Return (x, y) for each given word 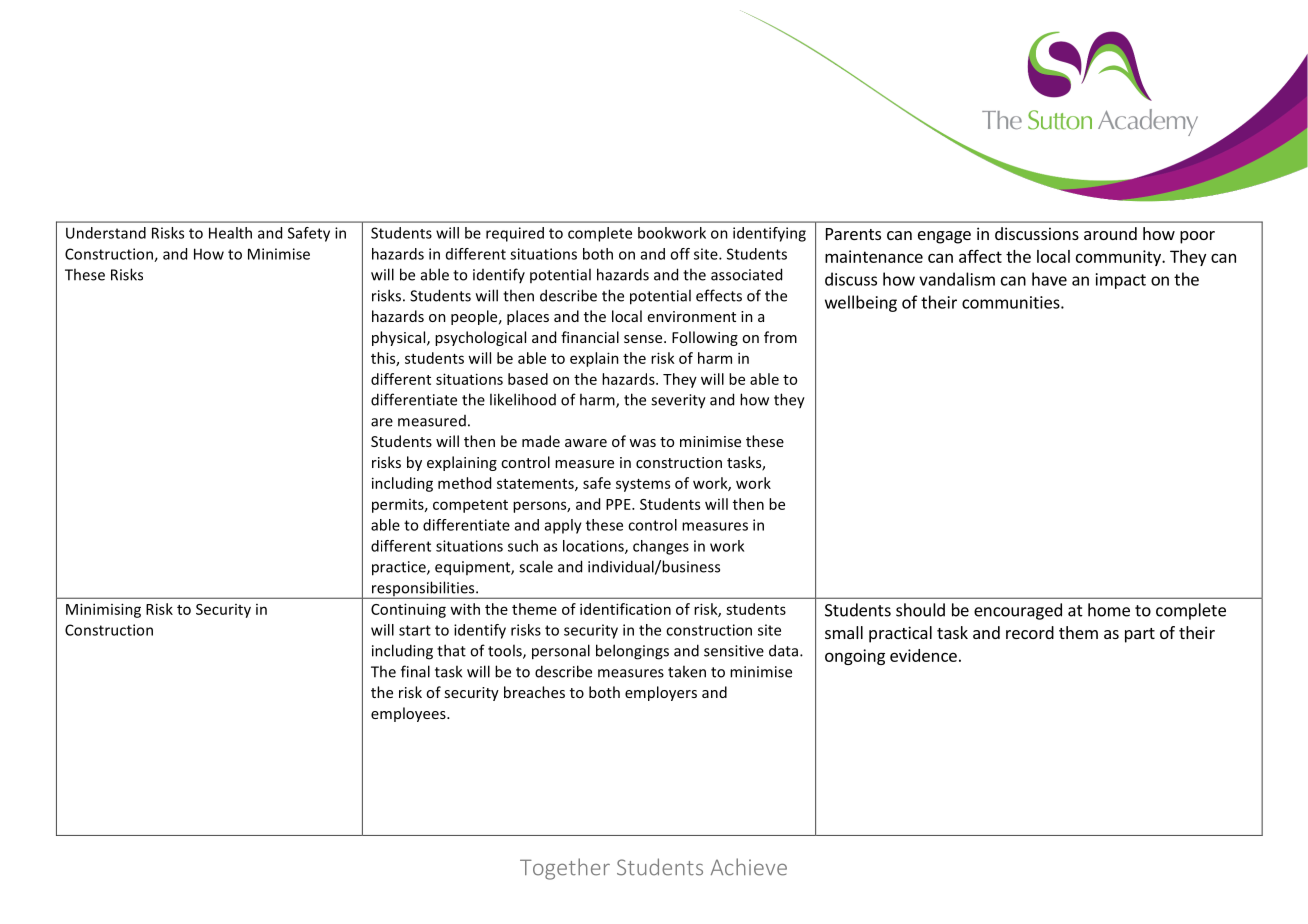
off (680, 254)
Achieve (749, 867)
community (1119, 258)
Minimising (103, 610)
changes (661, 547)
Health (230, 233)
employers (661, 693)
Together (565, 869)
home (1109, 610)
